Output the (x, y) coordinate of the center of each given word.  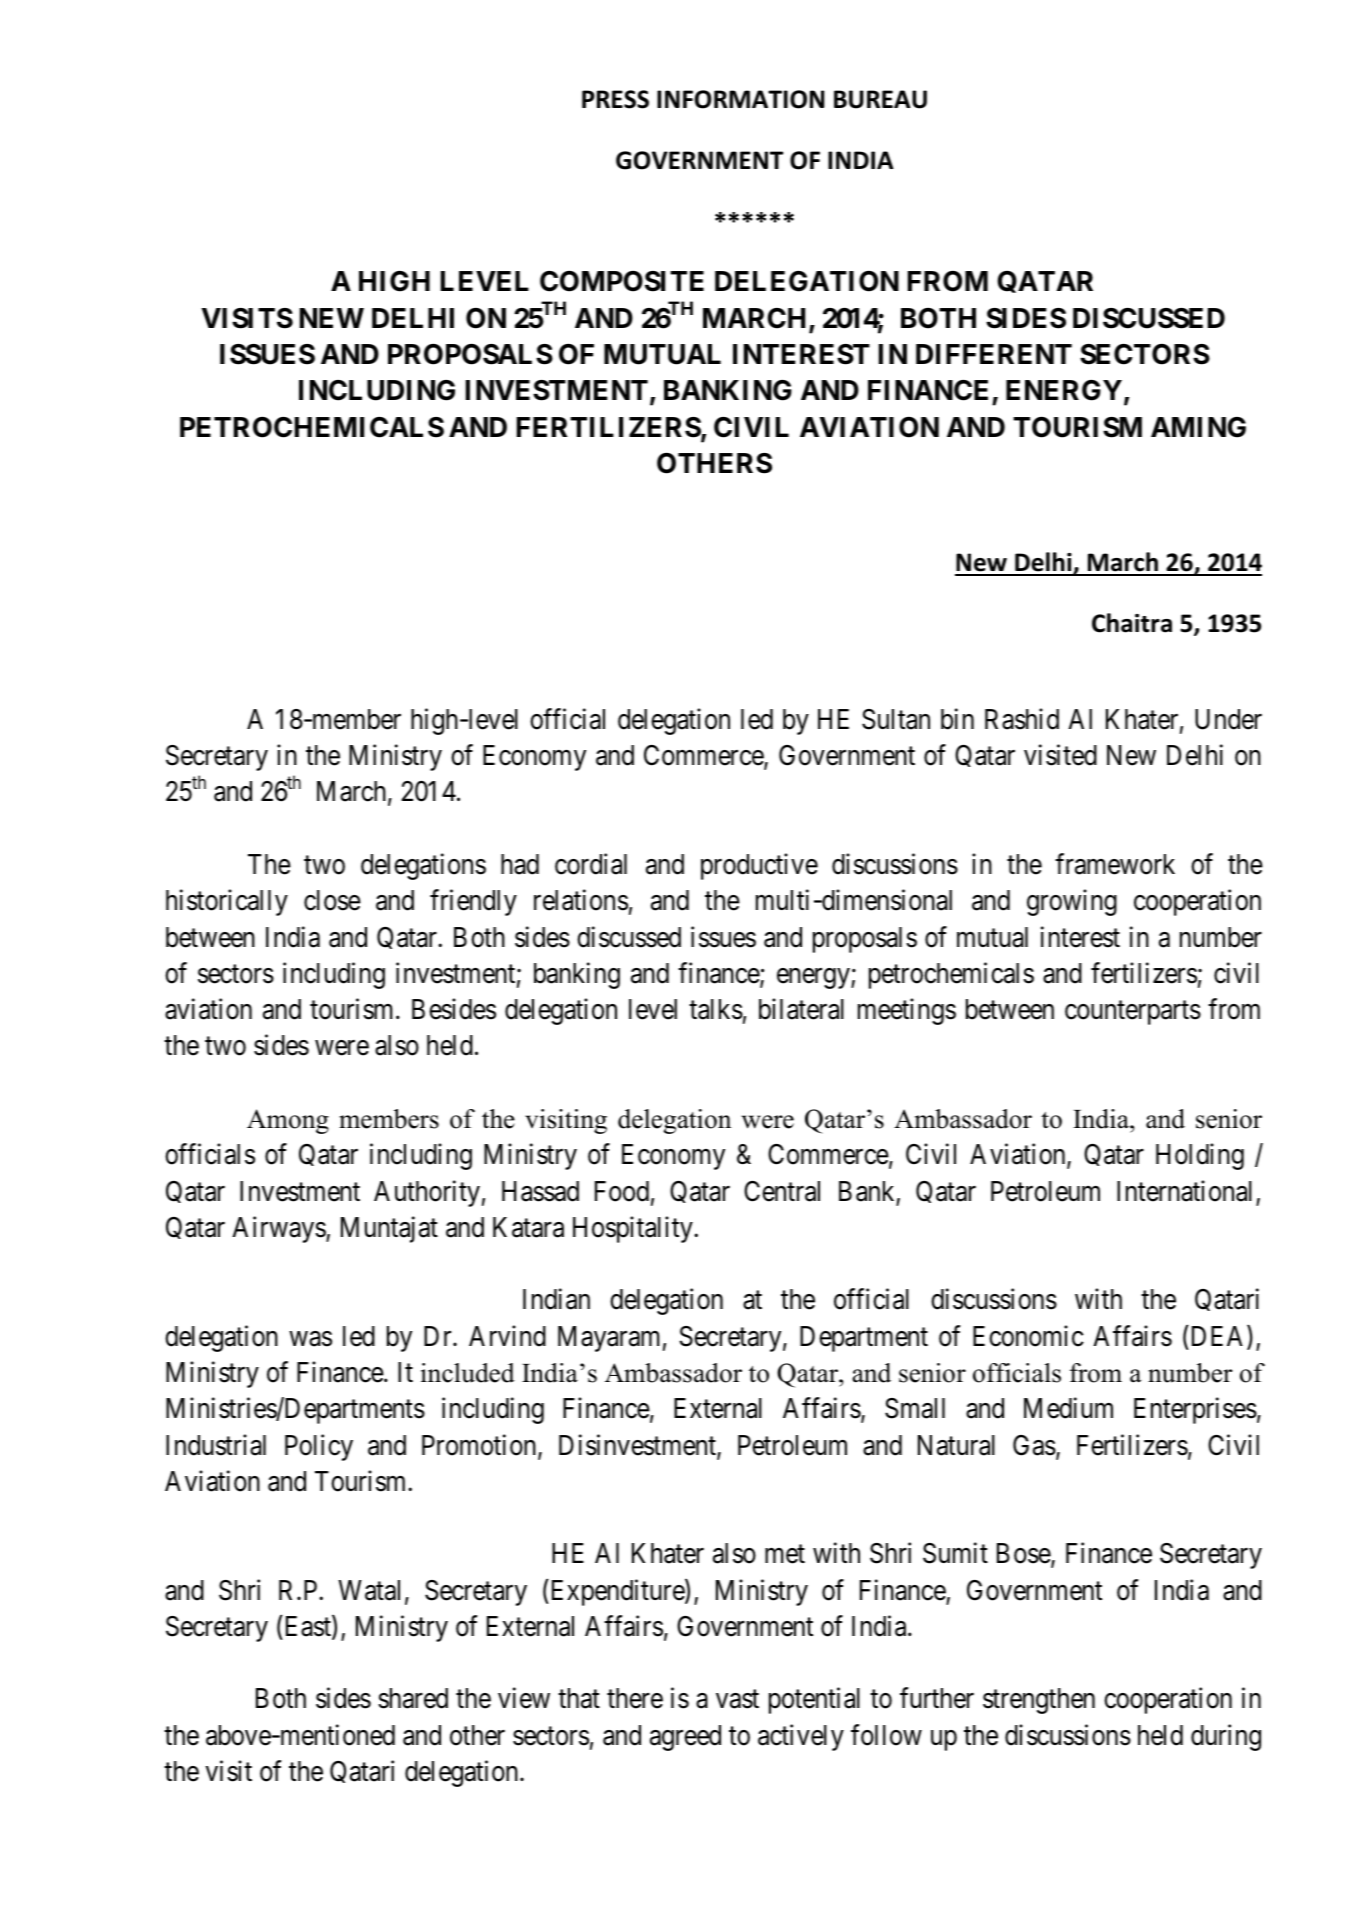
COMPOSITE (622, 281)
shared (413, 1698)
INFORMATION (740, 99)
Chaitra (1132, 623)
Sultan (896, 719)
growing (1072, 903)
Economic (1028, 1336)
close (332, 900)
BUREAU (880, 99)
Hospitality (634, 1229)
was (310, 1339)
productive (759, 866)
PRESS (615, 99)
